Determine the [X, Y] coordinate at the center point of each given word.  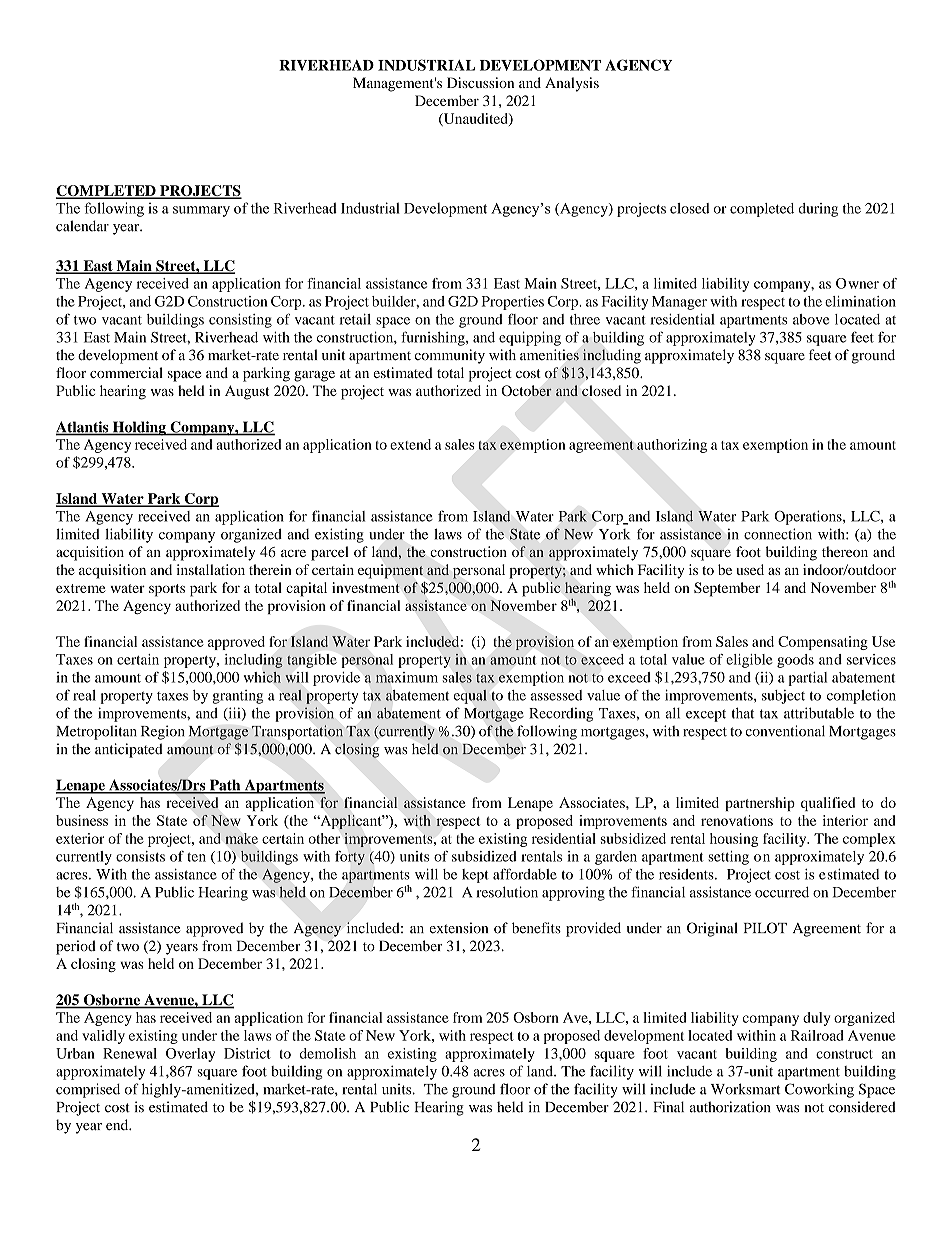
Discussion [480, 82]
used [750, 569]
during [818, 210]
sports [167, 590]
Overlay [190, 1055]
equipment [390, 571]
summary [201, 211]
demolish [328, 1053]
